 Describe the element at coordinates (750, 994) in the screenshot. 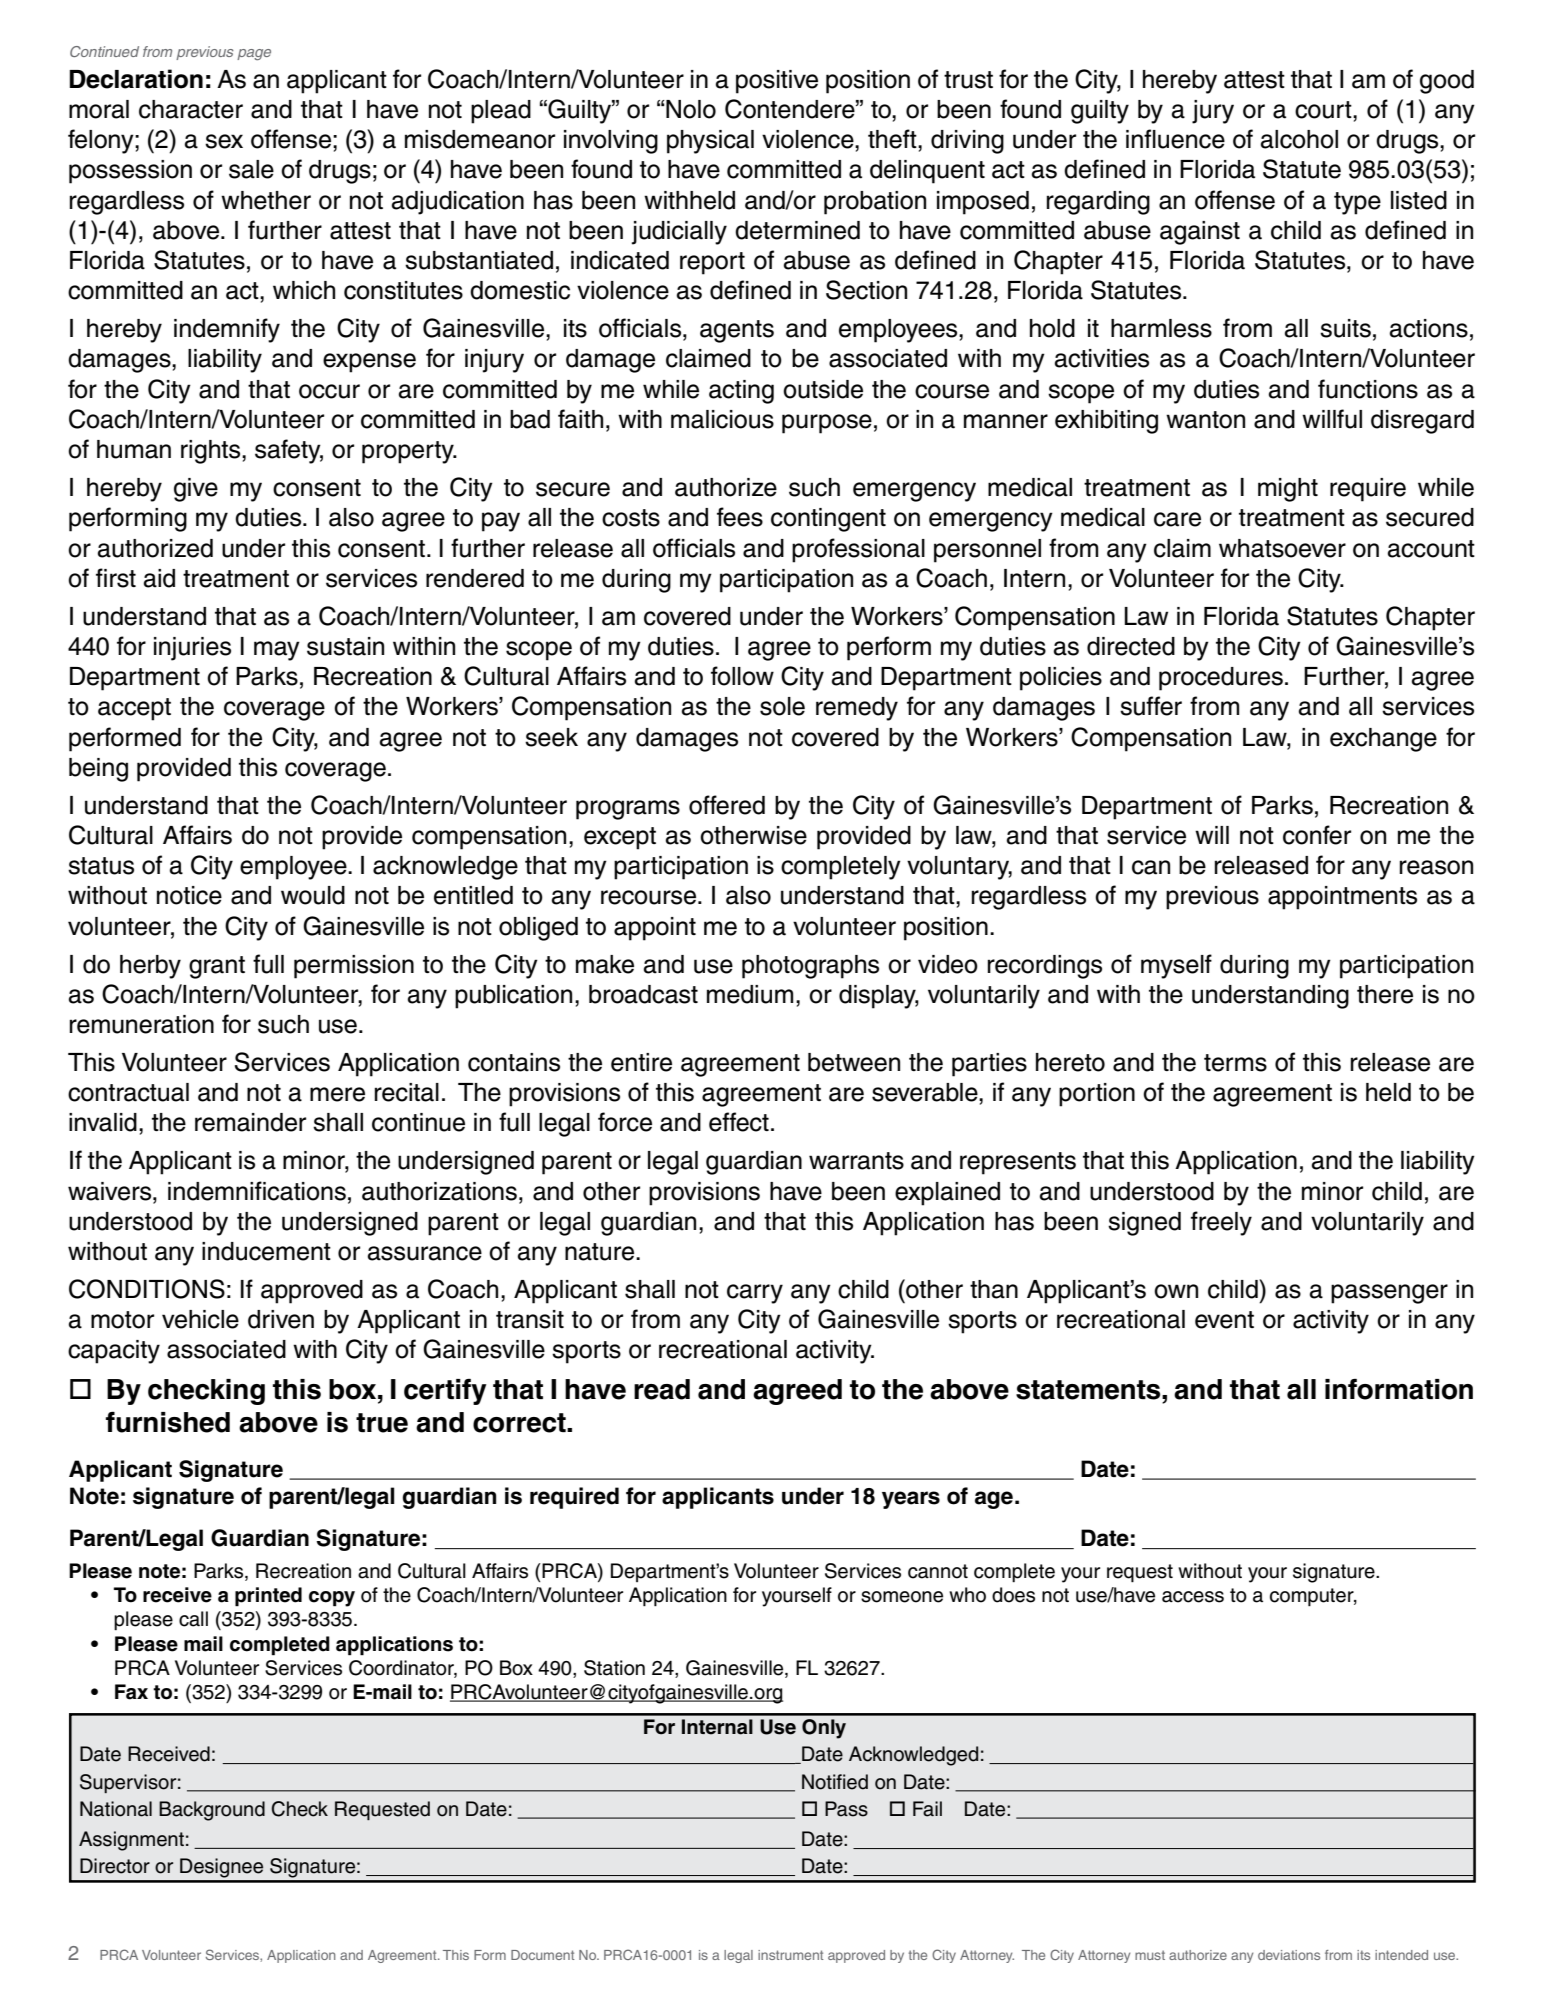

I see `medium` at that location.
